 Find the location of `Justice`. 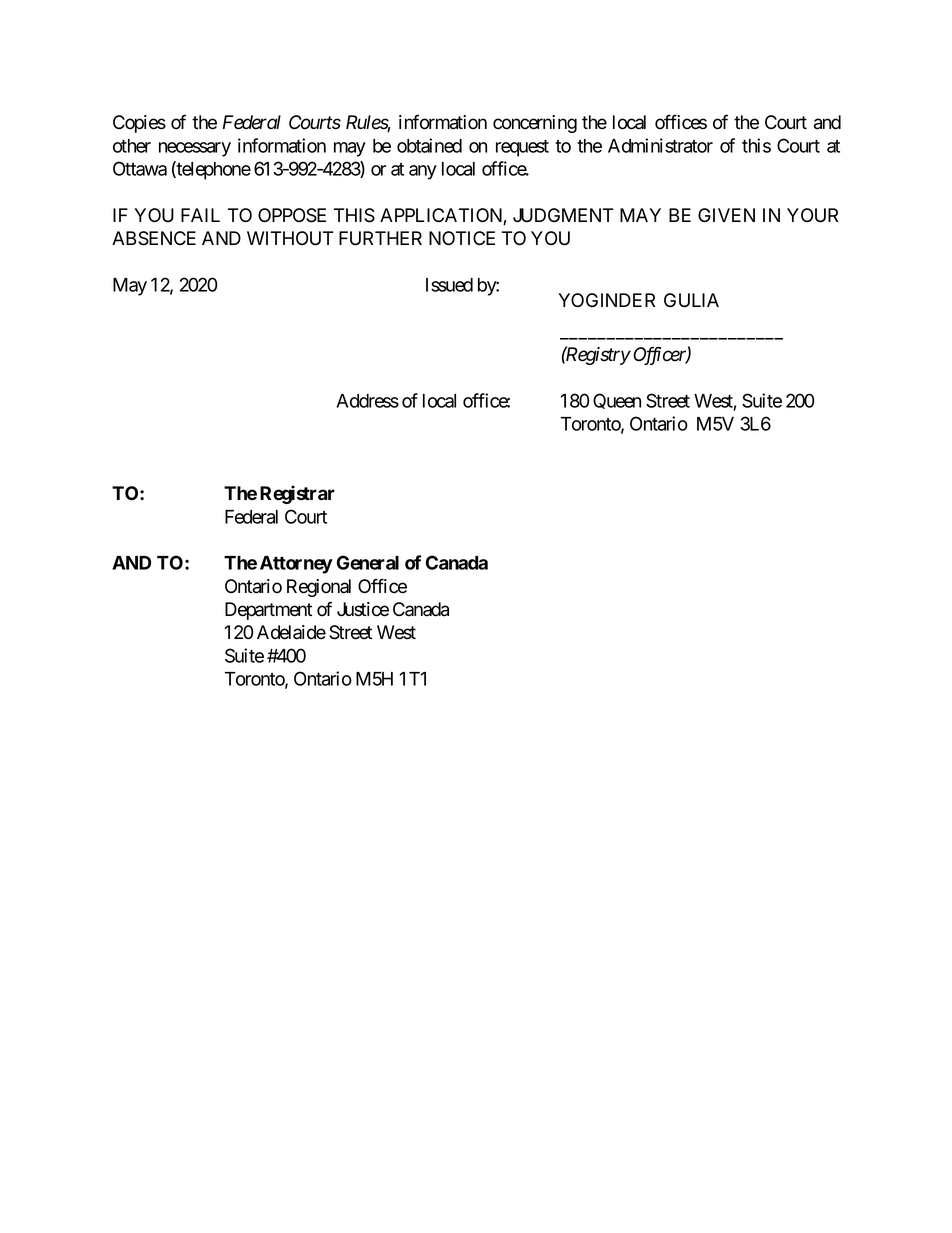

Justice is located at coordinates (363, 609).
